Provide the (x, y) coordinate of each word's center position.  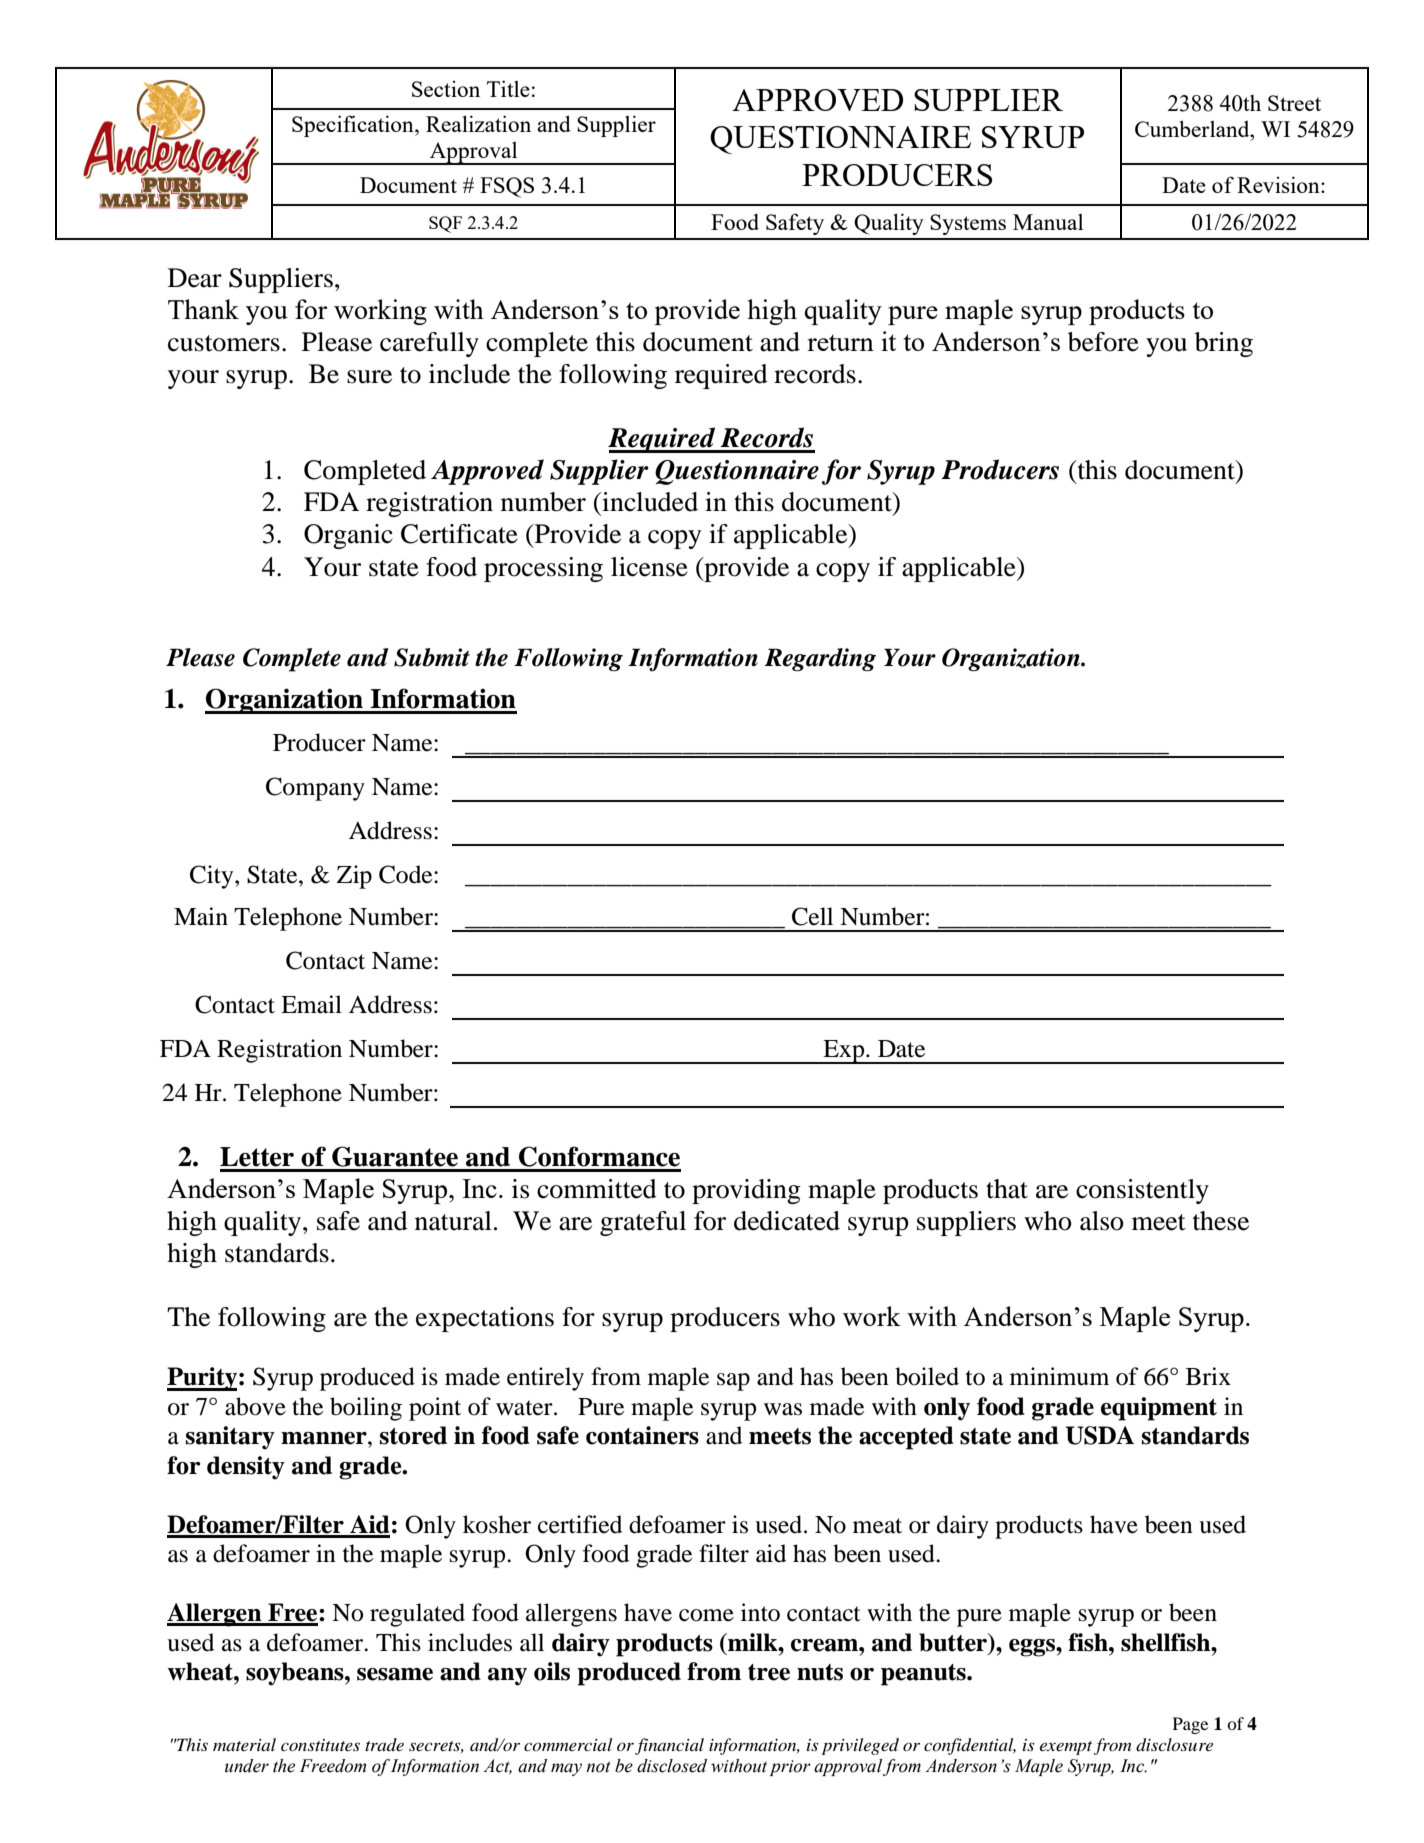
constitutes (320, 1745)
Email (311, 1004)
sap (733, 1382)
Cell (812, 916)
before (1103, 342)
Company (315, 789)
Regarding (820, 660)
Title (508, 88)
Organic (348, 536)
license (649, 567)
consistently (1142, 1191)
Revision (1279, 184)
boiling (366, 1409)
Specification (354, 126)
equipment (1159, 1409)
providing (746, 1191)
